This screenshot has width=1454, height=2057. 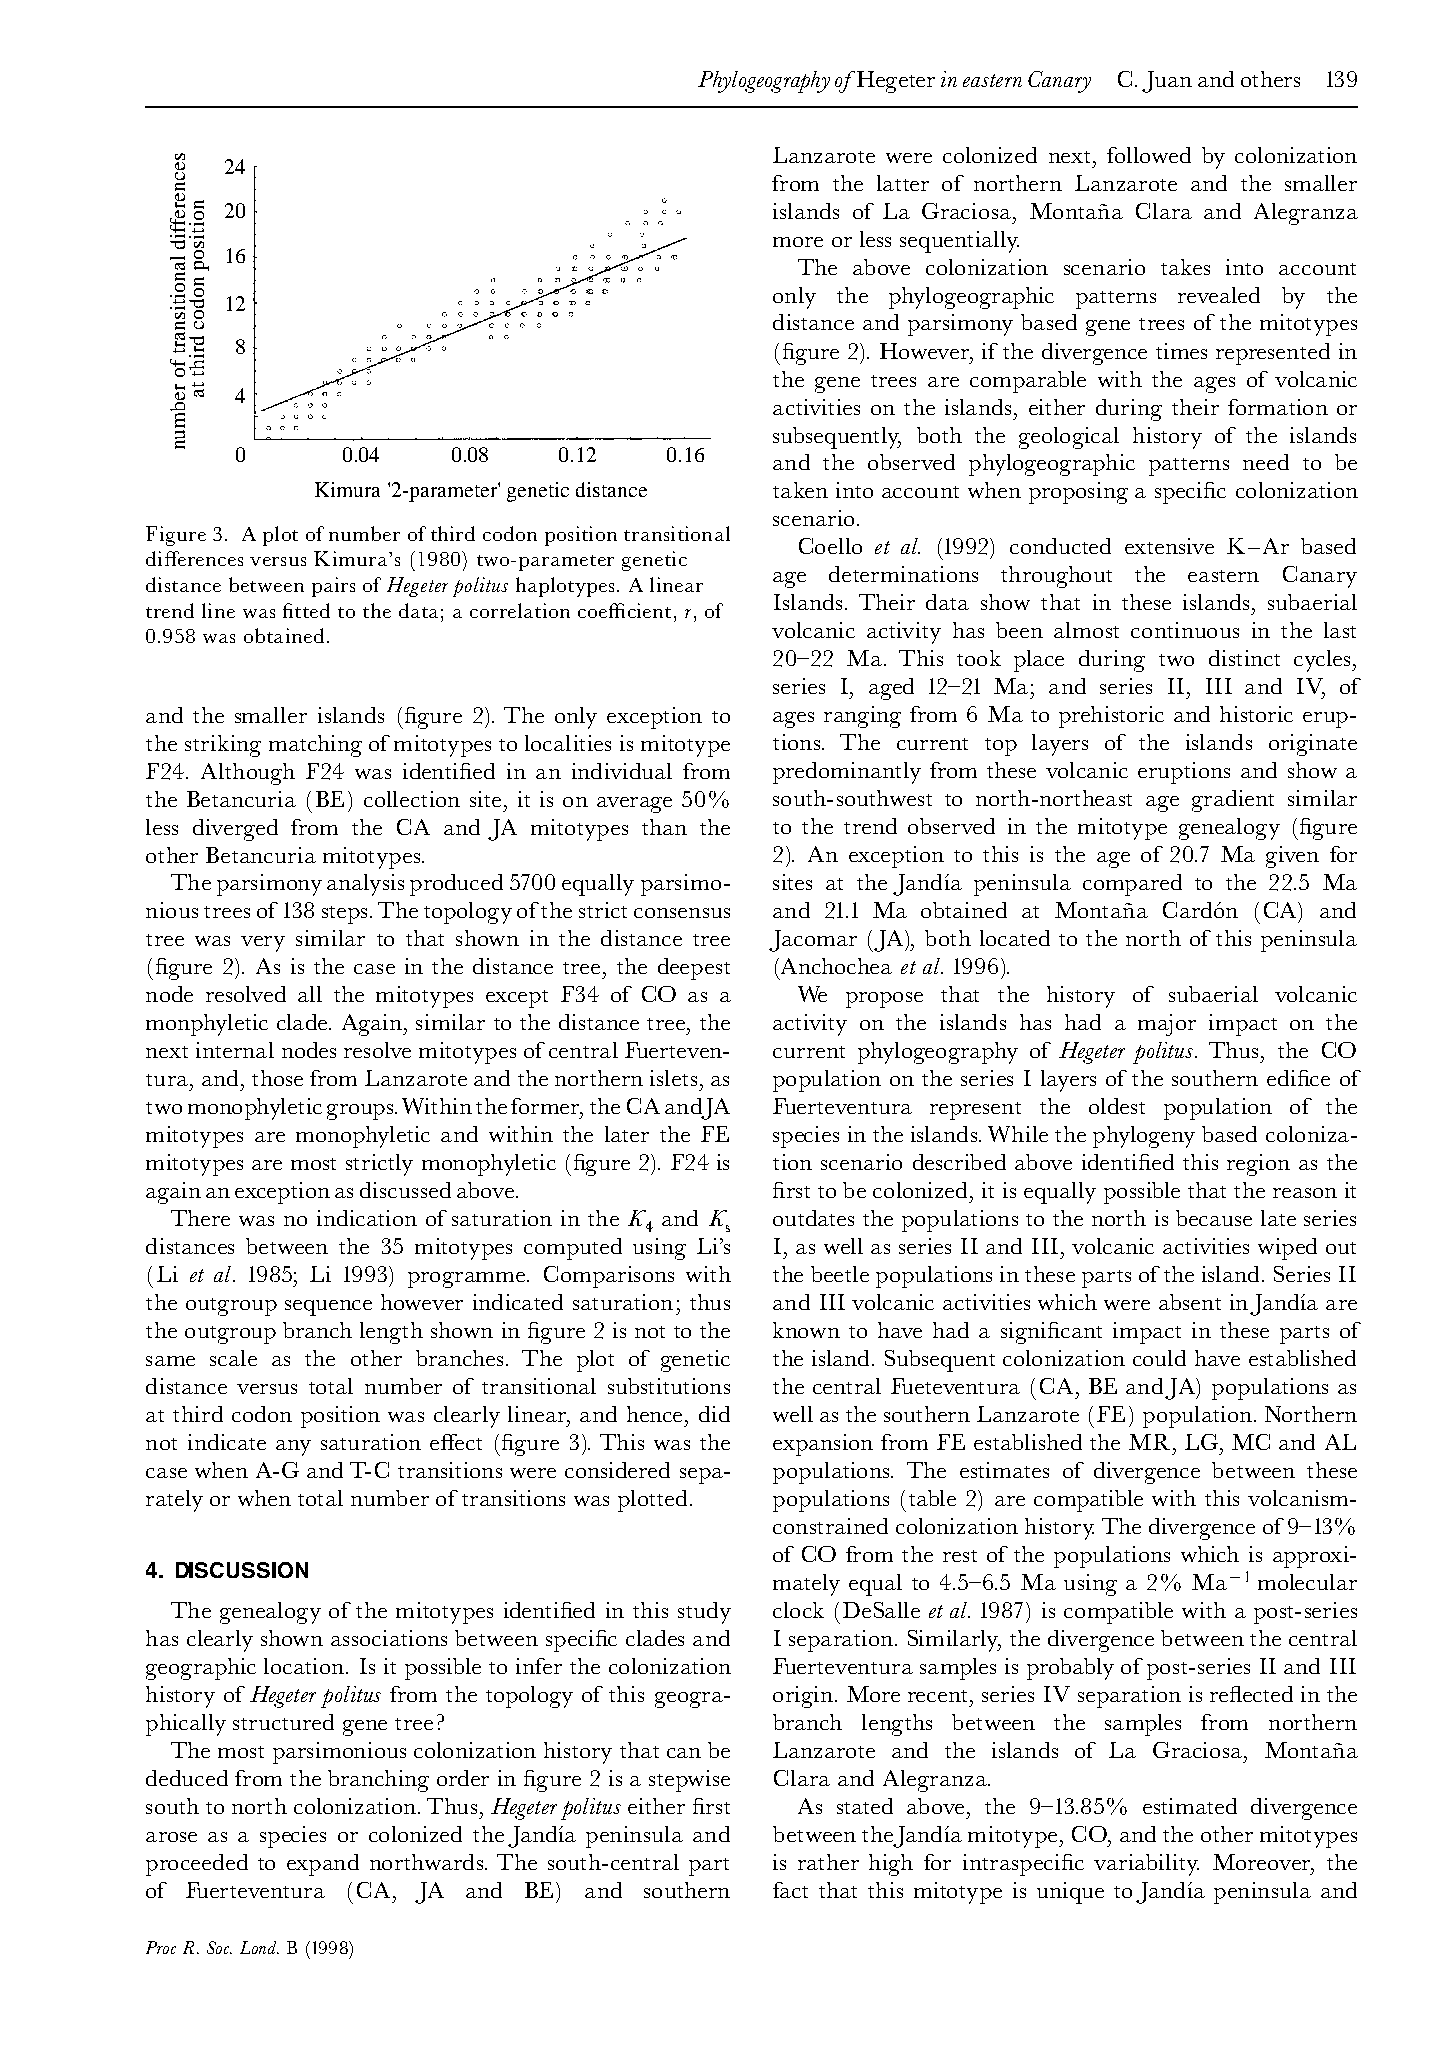 What do you see at coordinates (806, 1330) in the screenshot?
I see `known` at bounding box center [806, 1330].
